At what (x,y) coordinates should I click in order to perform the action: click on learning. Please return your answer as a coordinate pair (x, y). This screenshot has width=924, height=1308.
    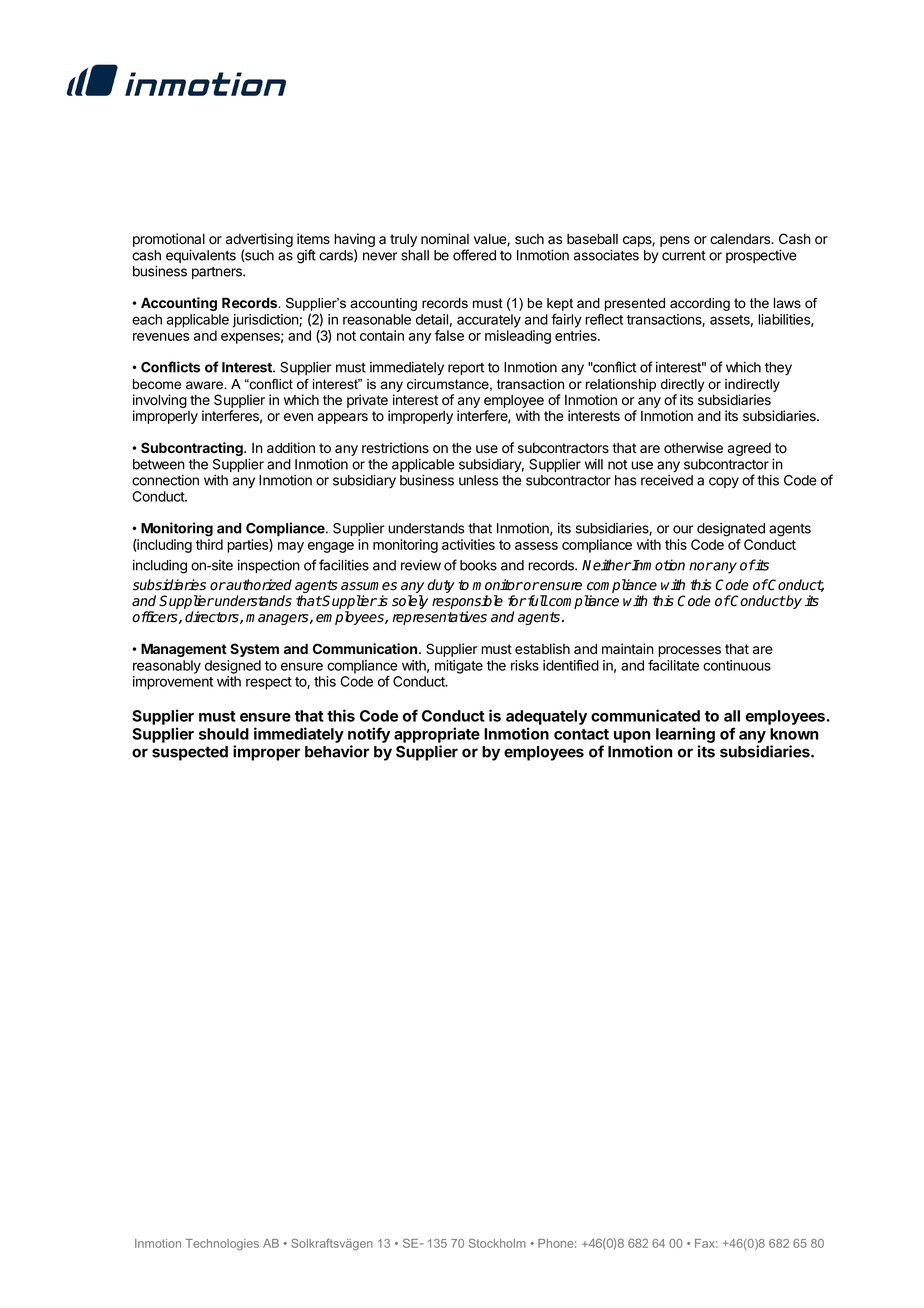
    Looking at the image, I should click on (685, 735).
